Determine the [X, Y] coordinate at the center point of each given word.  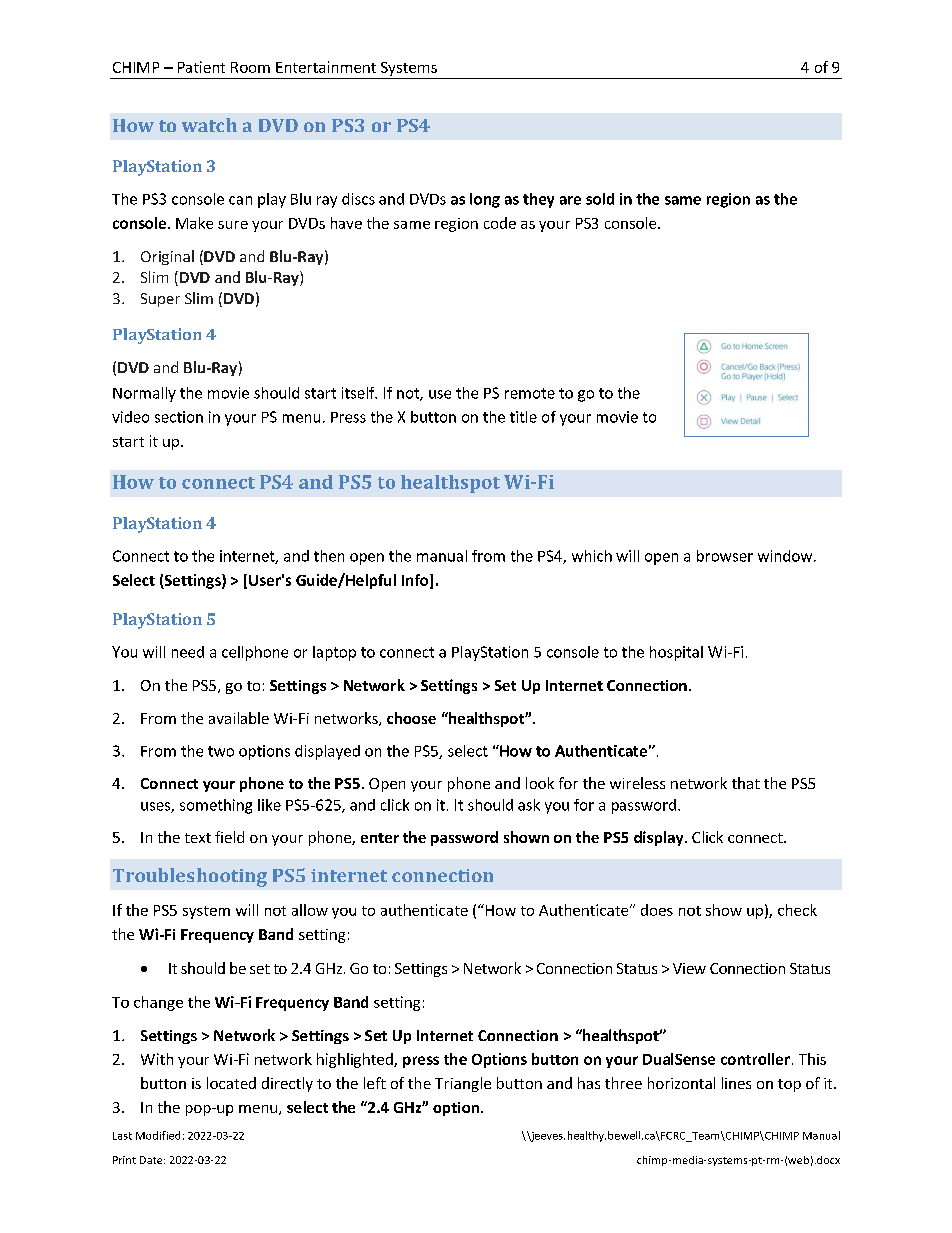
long [485, 200]
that [746, 783]
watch [209, 125]
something [216, 806]
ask [529, 805]
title [523, 417]
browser [725, 556]
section [179, 417]
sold [600, 199]
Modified [158, 1135]
